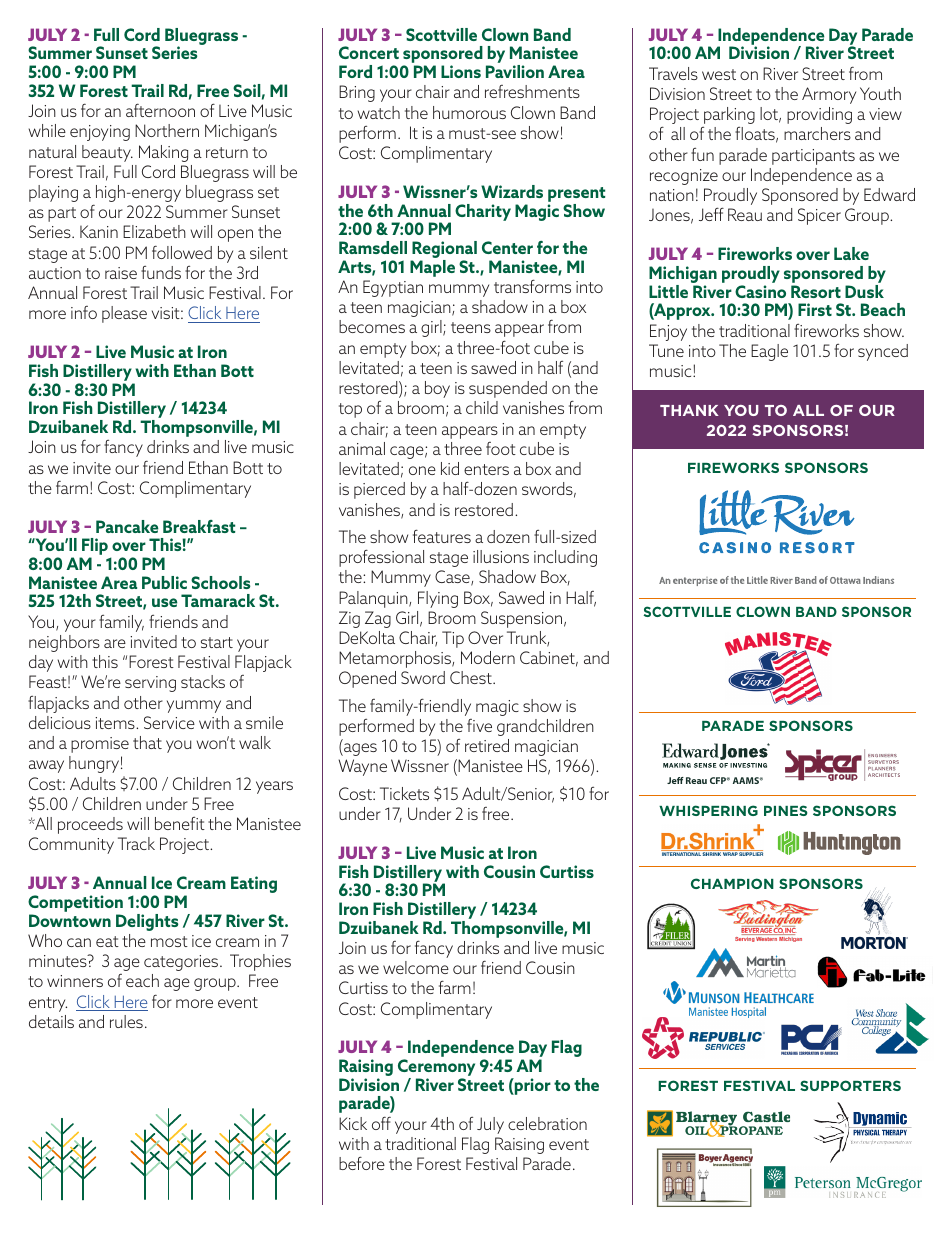  What do you see at coordinates (165, 602) in the screenshot?
I see `use` at bounding box center [165, 602].
